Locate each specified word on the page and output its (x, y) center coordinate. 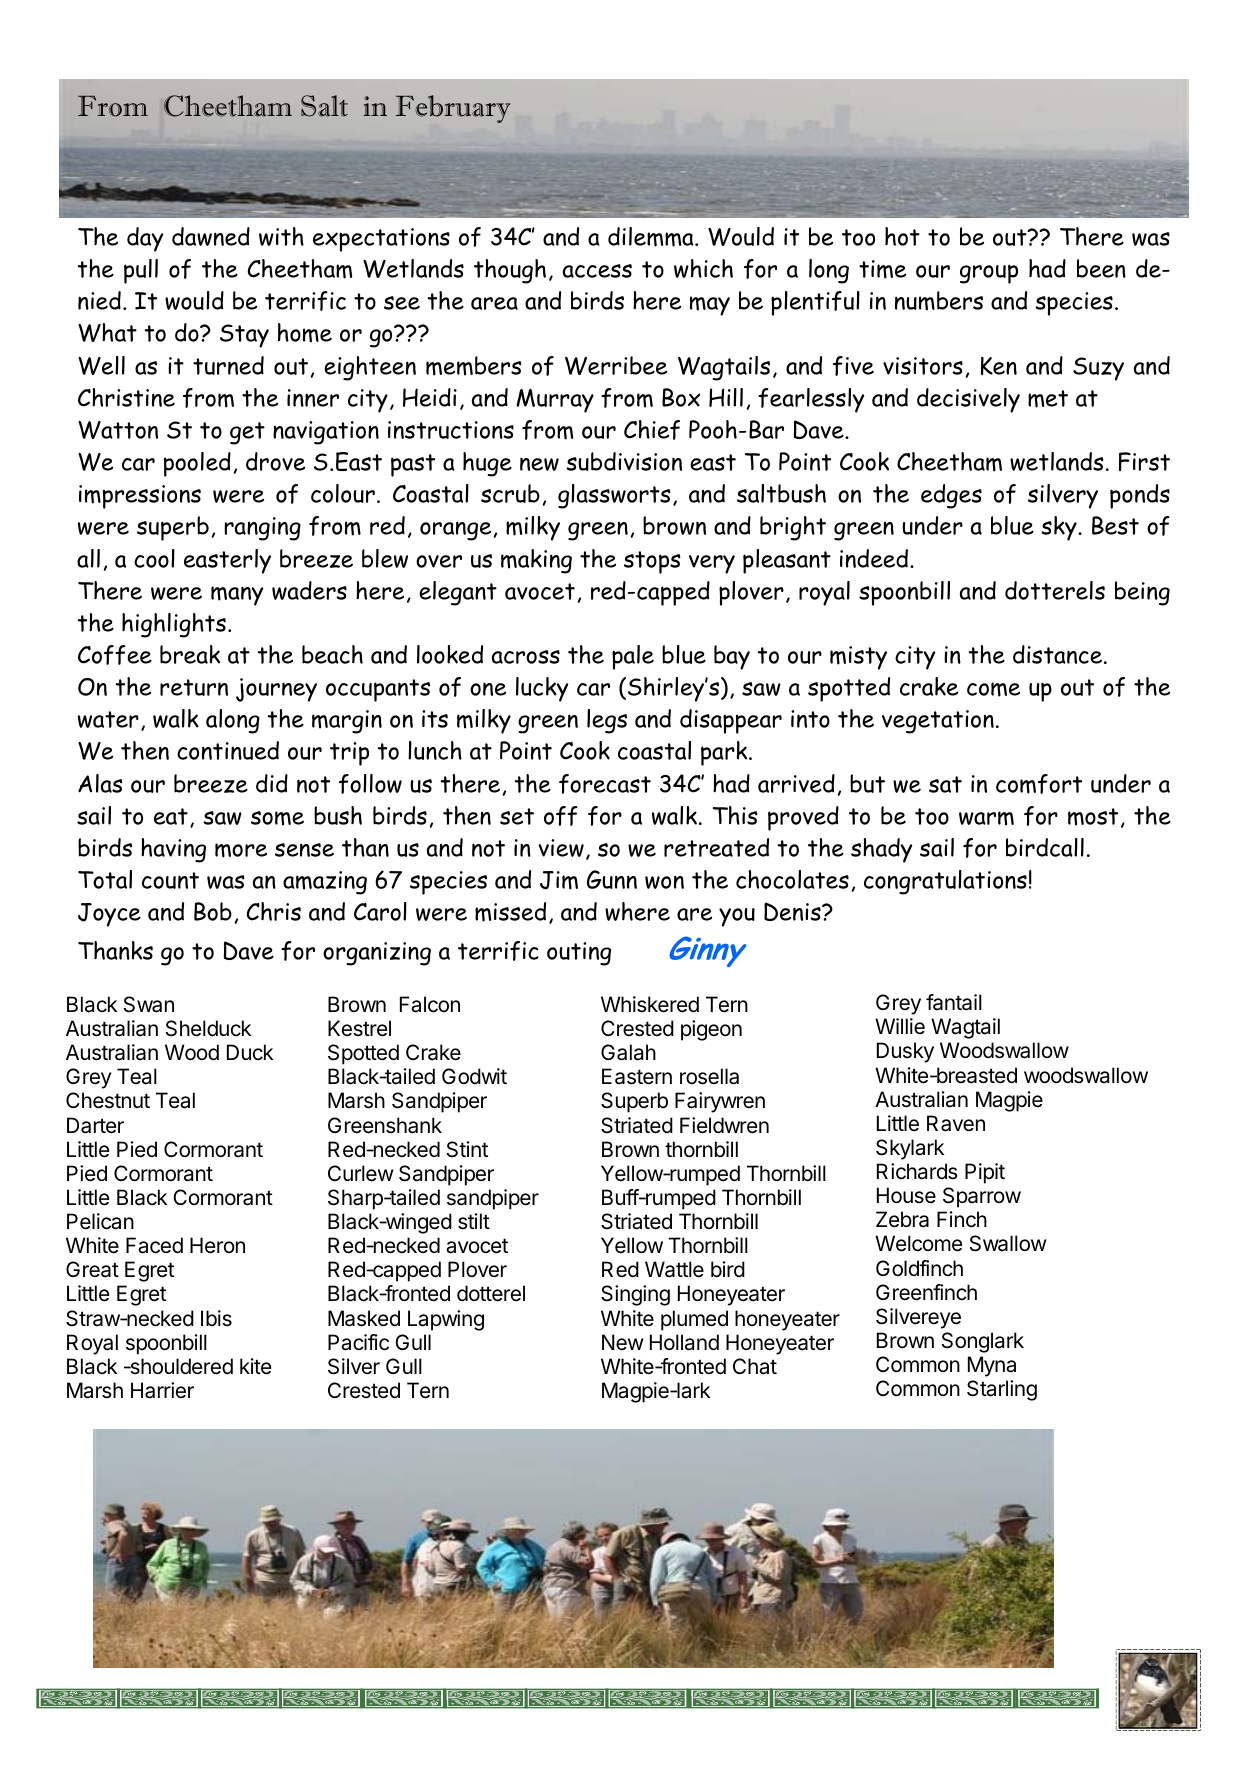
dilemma (652, 237)
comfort (1039, 784)
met (1048, 399)
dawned (211, 236)
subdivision (624, 461)
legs (607, 721)
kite (256, 1366)
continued (228, 750)
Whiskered (650, 1004)
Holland (684, 1342)
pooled (197, 464)
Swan (149, 1004)
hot (902, 236)
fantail (954, 1002)
